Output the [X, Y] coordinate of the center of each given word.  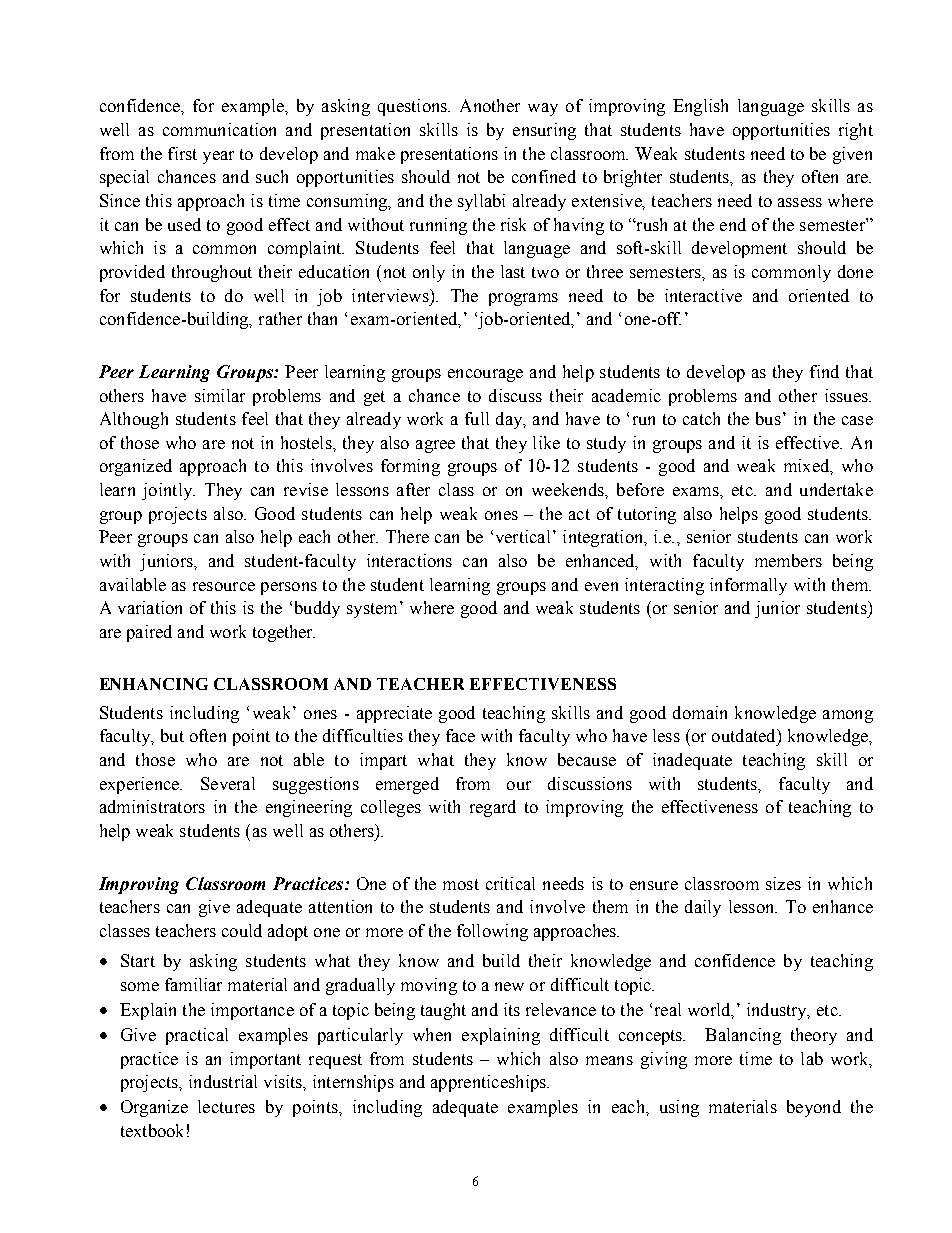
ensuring [544, 131]
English [700, 107]
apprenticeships [489, 1083]
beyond [814, 1108]
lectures [226, 1106]
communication [219, 129]
